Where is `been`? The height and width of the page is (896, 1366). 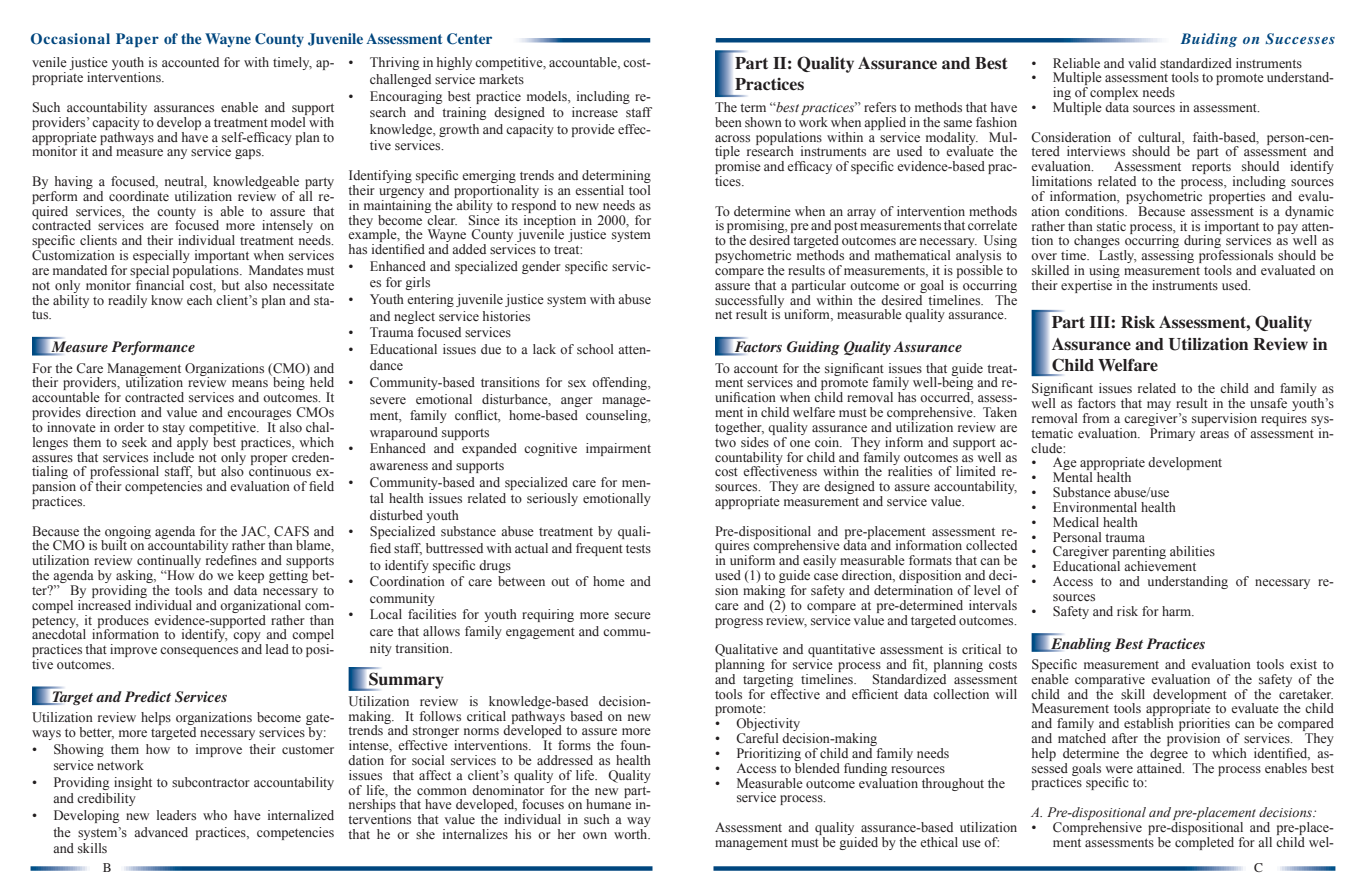 been is located at coordinates (728, 122).
